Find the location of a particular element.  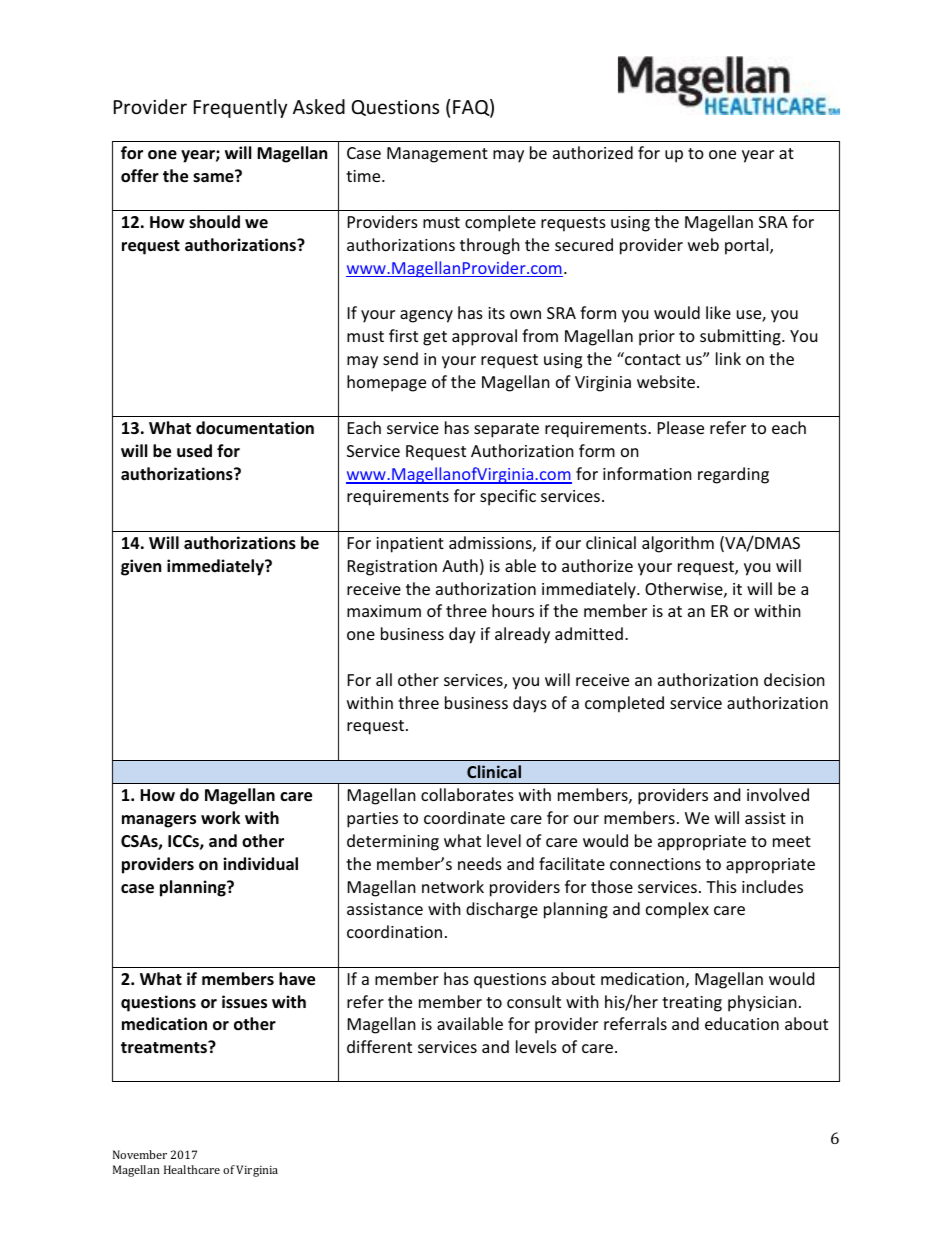

This is located at coordinates (721, 886).
